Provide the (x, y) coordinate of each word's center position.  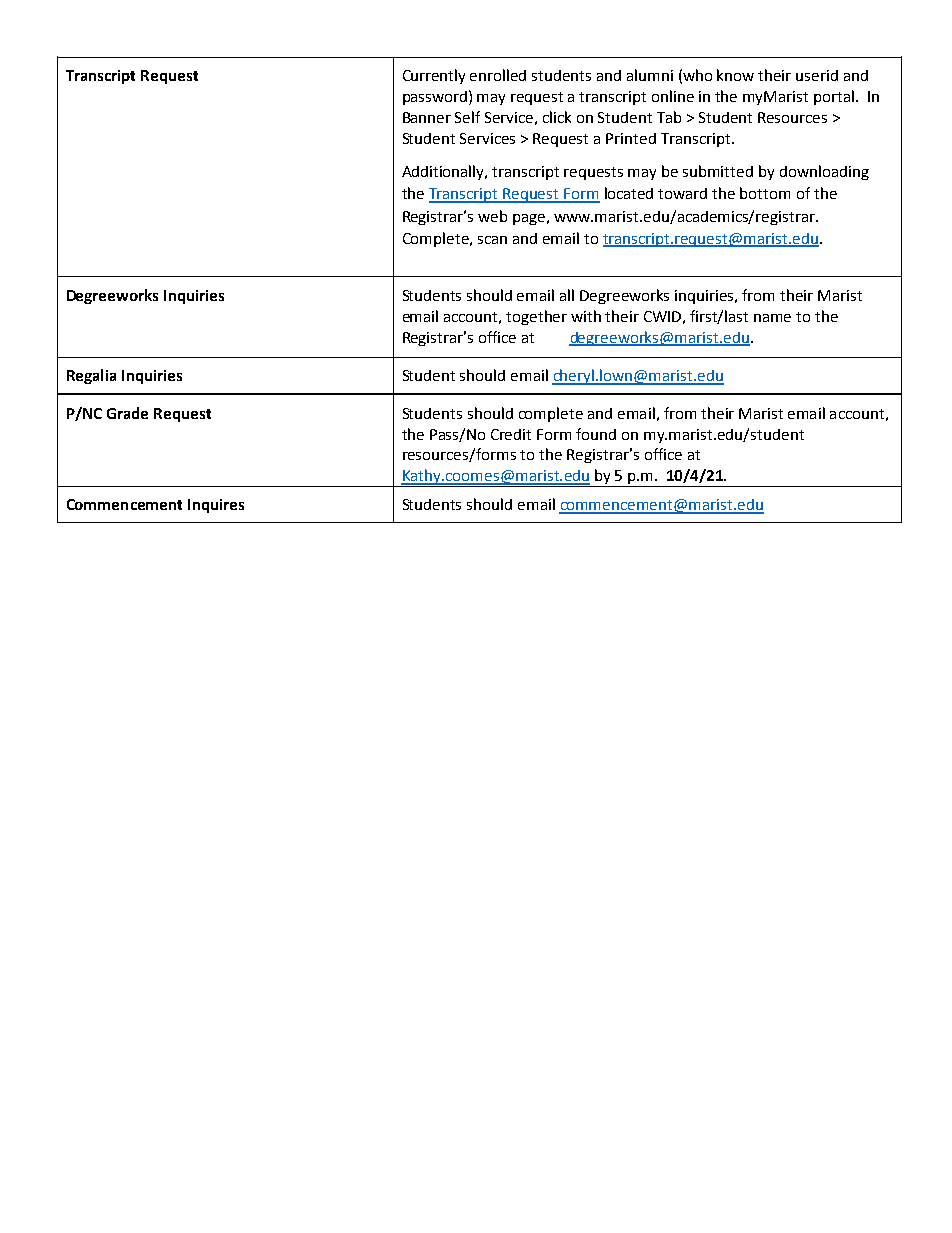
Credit (511, 434)
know (735, 75)
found (596, 434)
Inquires (216, 506)
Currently (434, 76)
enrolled (498, 75)
